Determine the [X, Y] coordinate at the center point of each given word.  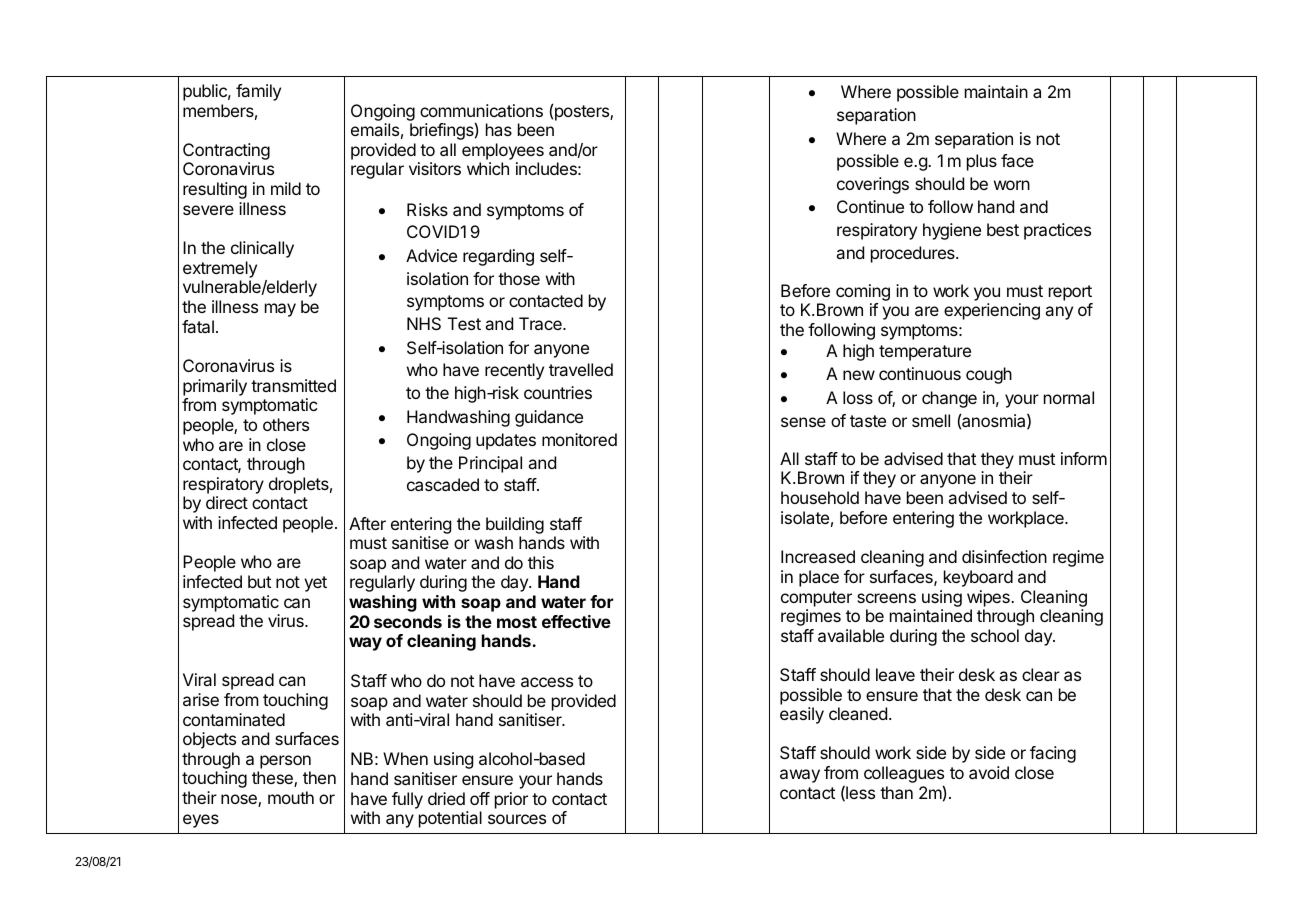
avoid [989, 772]
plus [982, 162]
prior [511, 800]
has [499, 129]
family [258, 92]
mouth [291, 797]
